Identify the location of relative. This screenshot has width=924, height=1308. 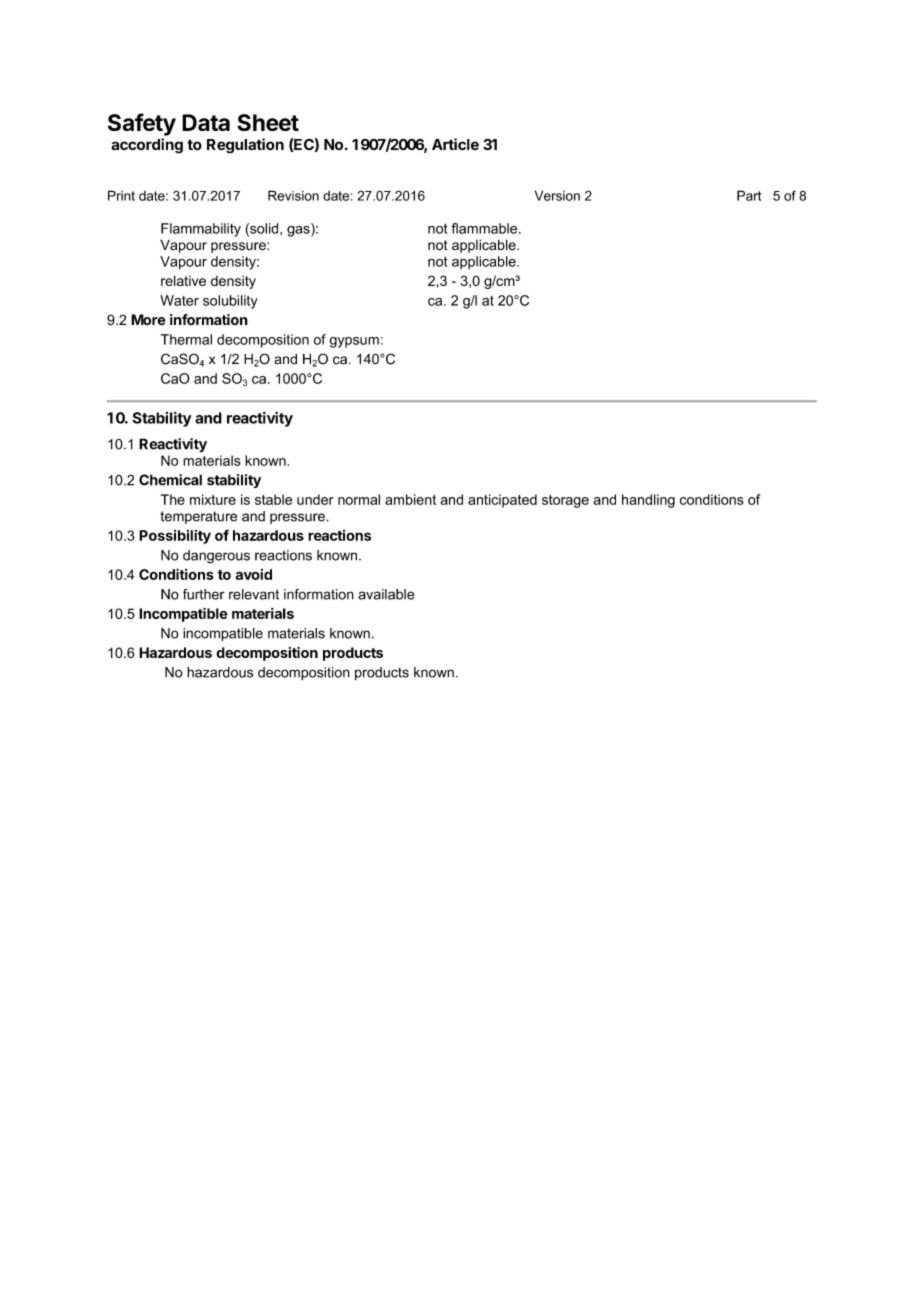
(183, 280).
